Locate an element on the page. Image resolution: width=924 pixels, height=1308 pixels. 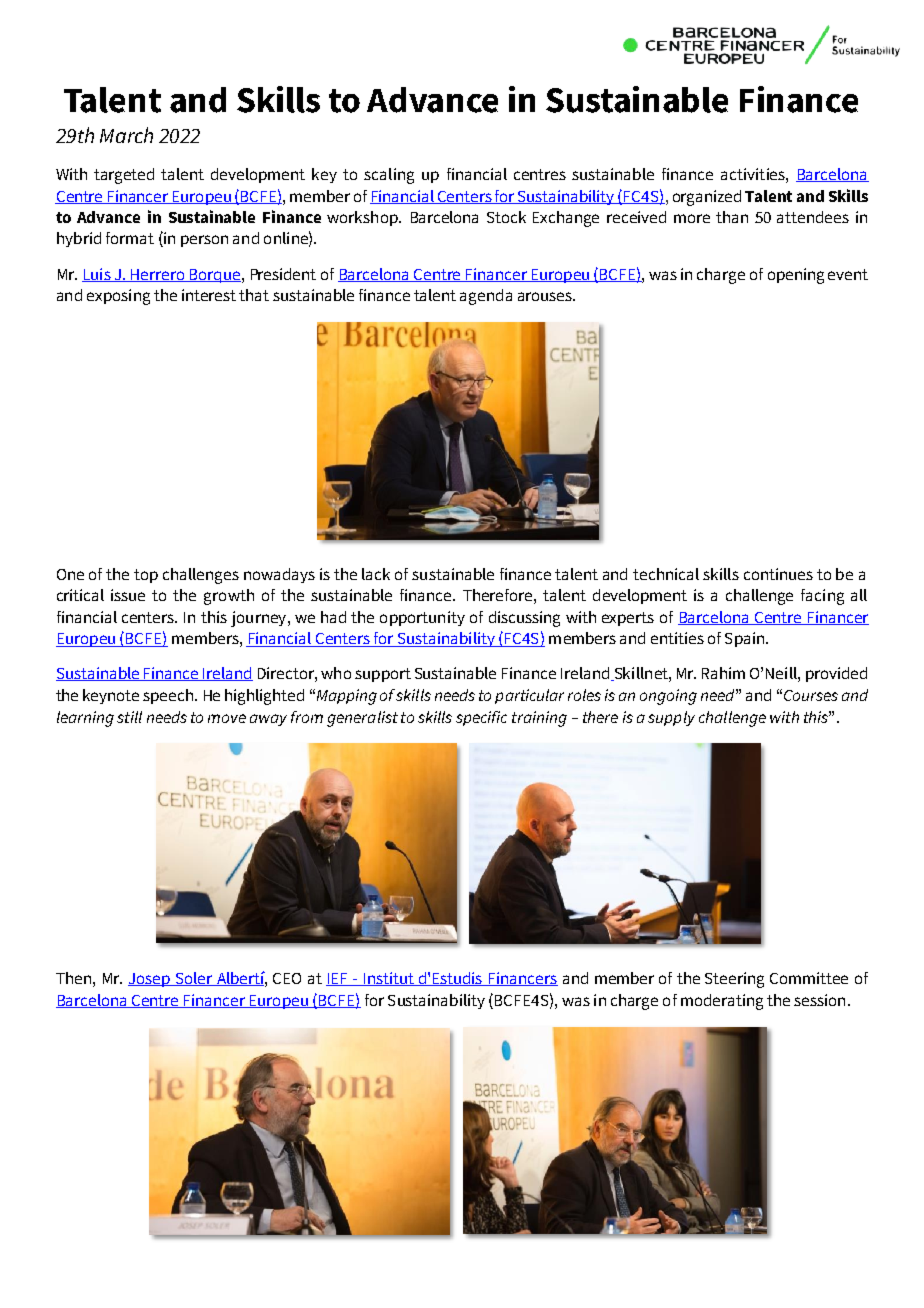
exposing is located at coordinates (118, 297).
